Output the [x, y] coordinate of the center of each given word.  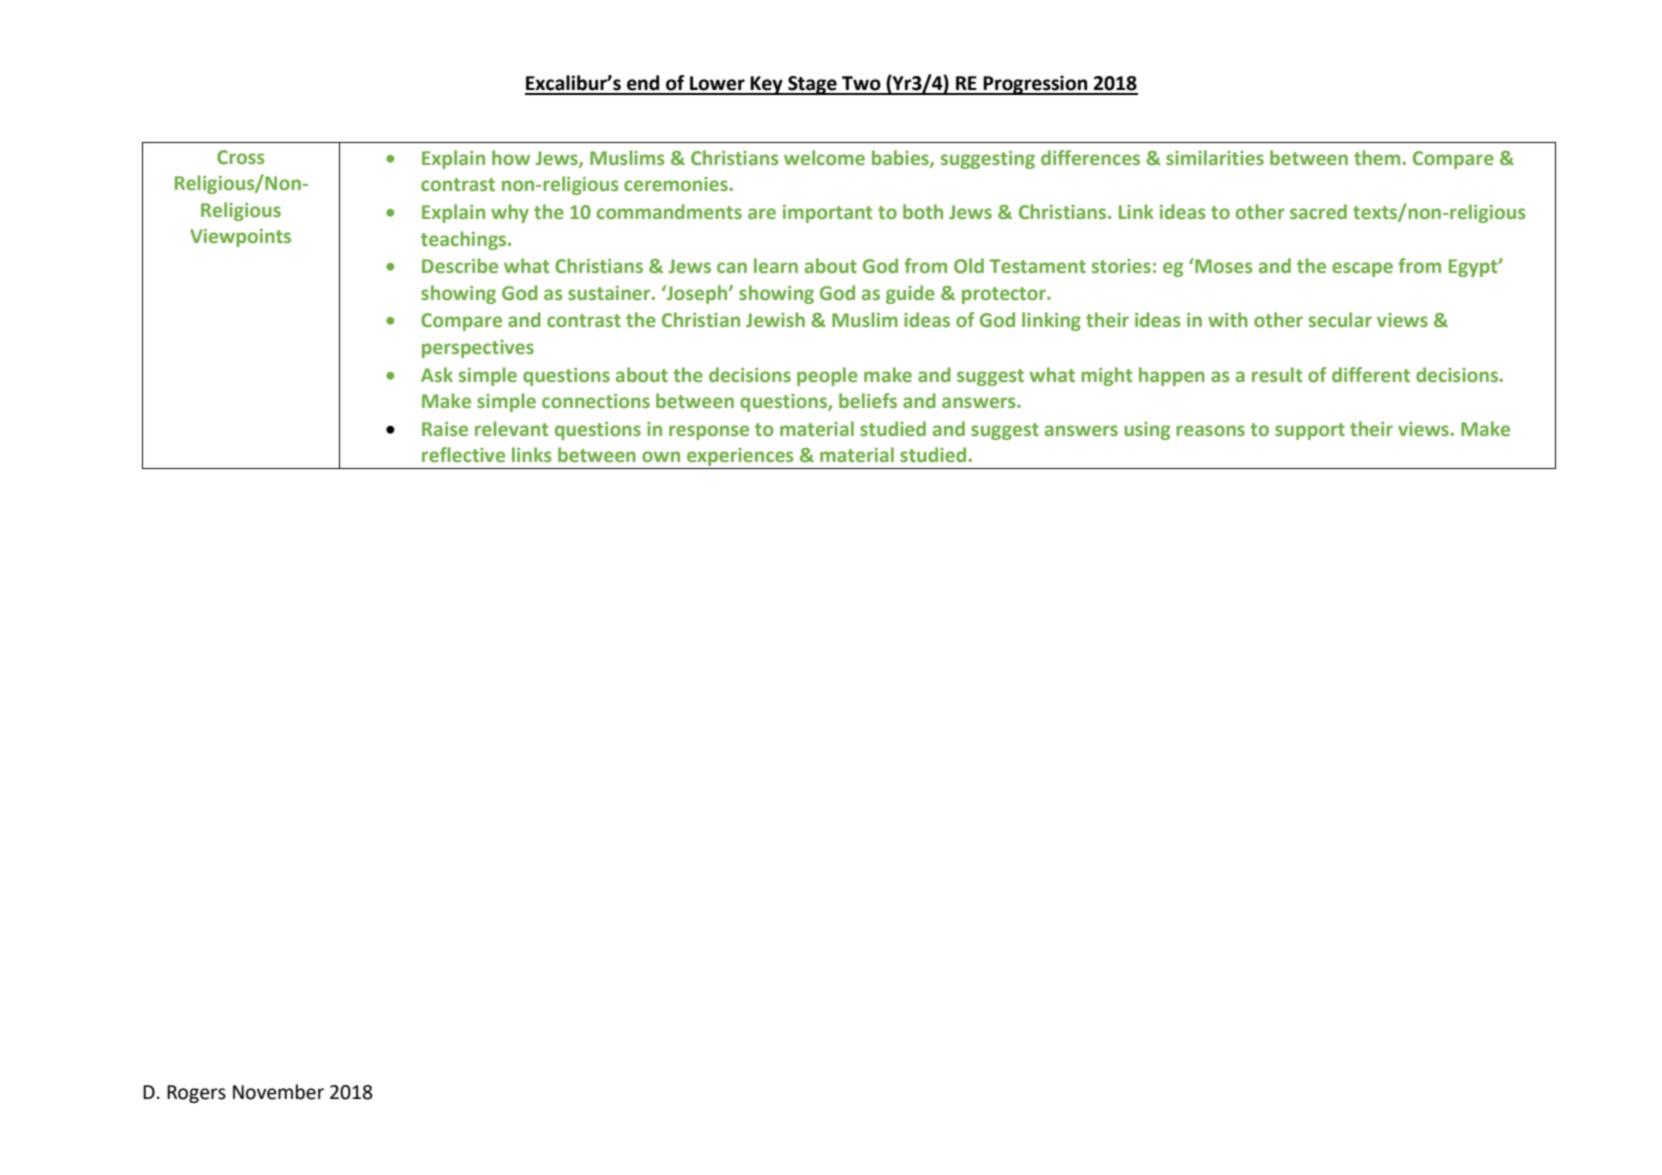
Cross [240, 157]
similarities [1215, 158]
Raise [445, 429]
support [1310, 431]
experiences [740, 457]
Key [767, 85]
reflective [463, 455]
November [278, 1092]
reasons [1210, 431]
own [661, 457]
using [1147, 431]
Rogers [196, 1094]
